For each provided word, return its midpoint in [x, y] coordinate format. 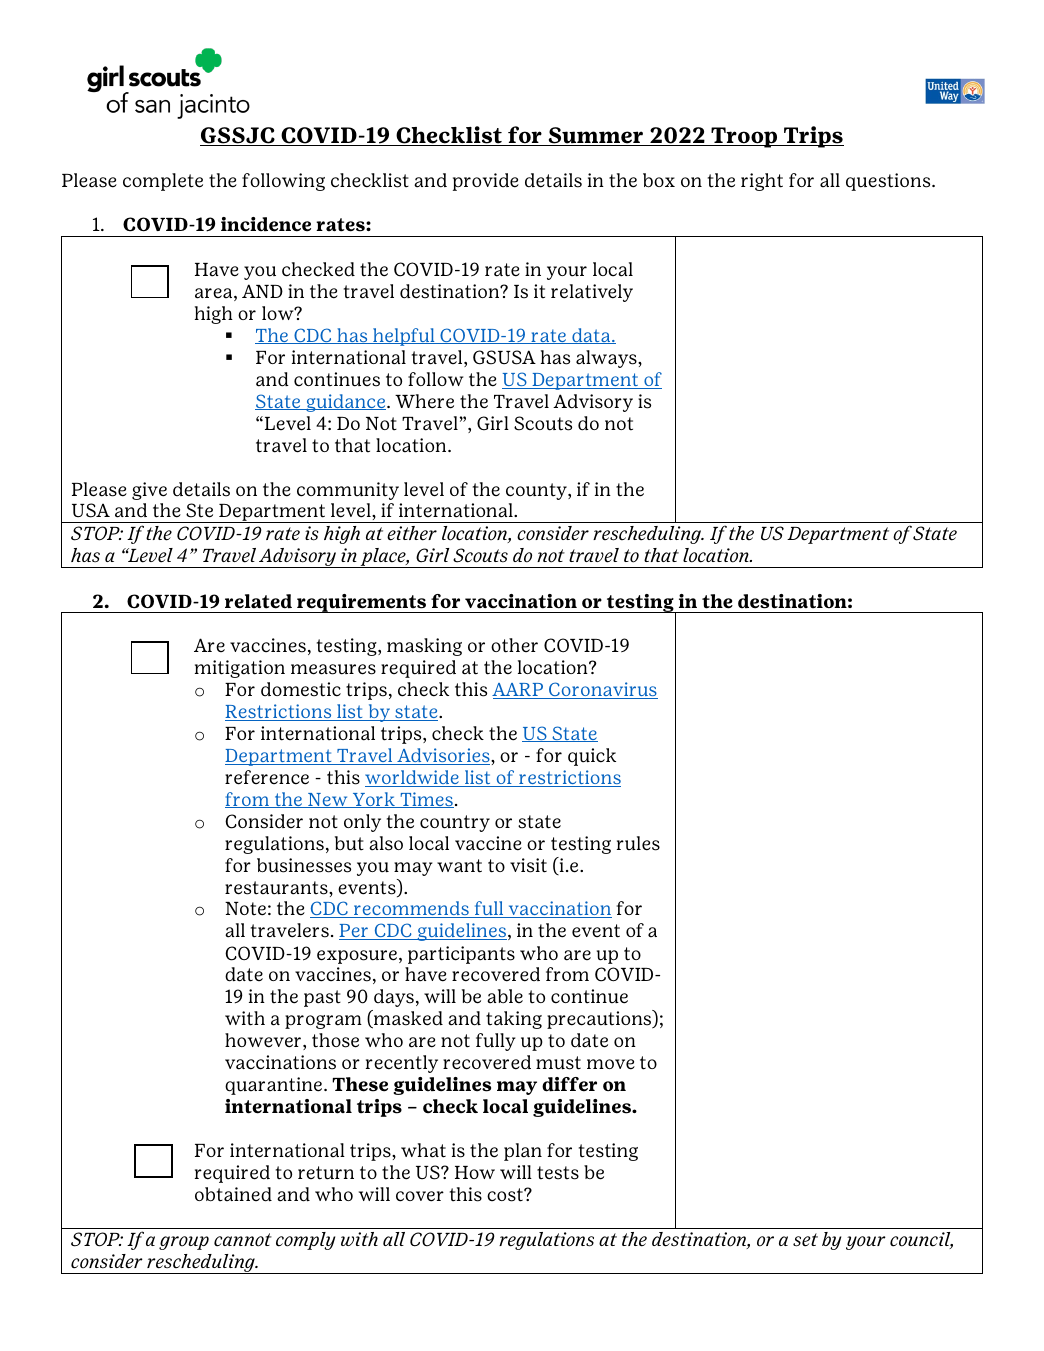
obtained [233, 1194]
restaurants [277, 888]
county [537, 491]
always [607, 359]
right [762, 182]
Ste [199, 510]
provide [486, 182]
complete [163, 182]
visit [528, 865]
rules [638, 843]
